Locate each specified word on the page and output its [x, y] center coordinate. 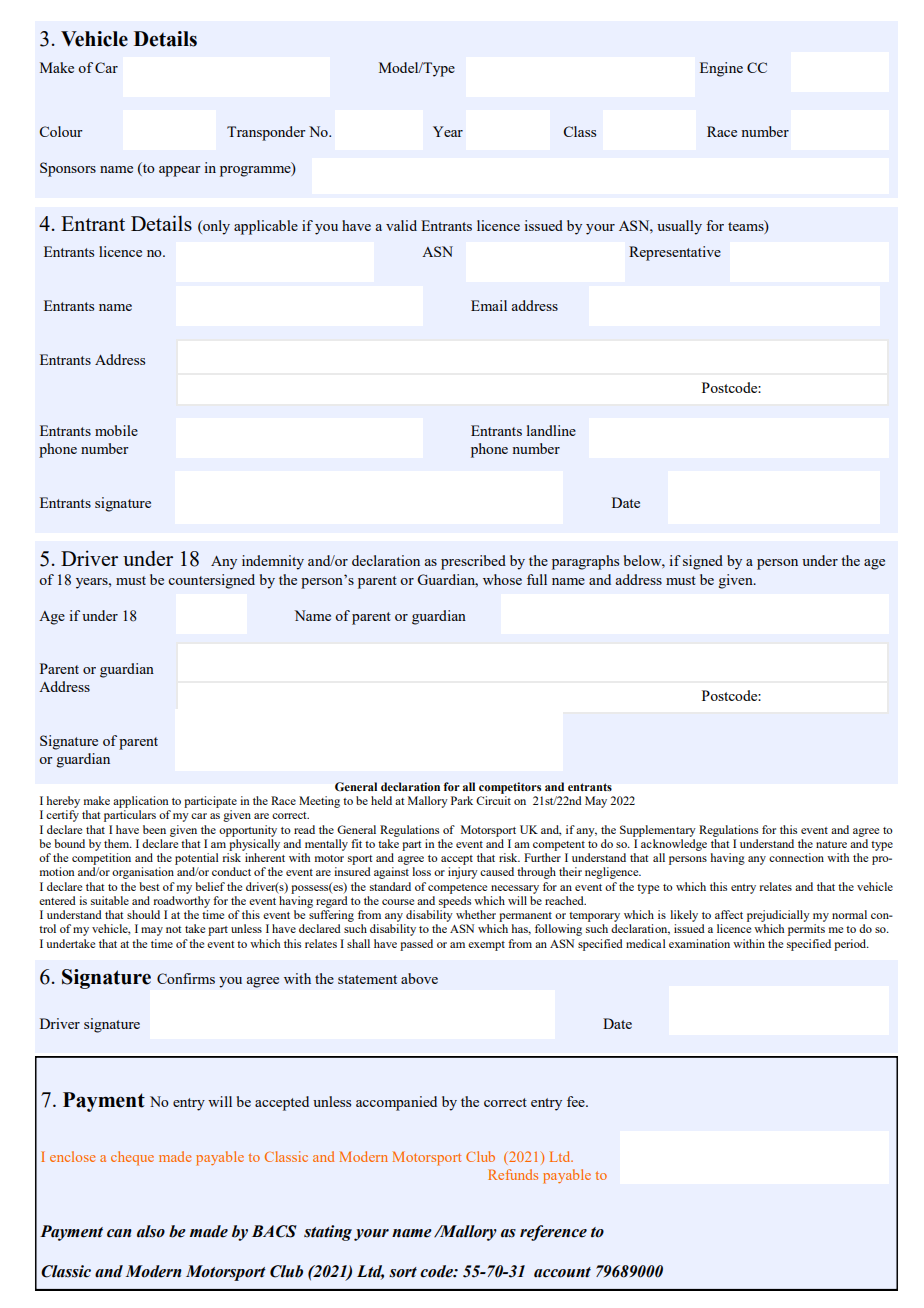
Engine [721, 69]
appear [180, 171]
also [151, 1231]
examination [699, 943]
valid [401, 225]
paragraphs [585, 562]
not [173, 929]
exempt [486, 946]
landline [551, 430]
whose [502, 579]
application [141, 802]
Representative [675, 253]
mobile [116, 430]
